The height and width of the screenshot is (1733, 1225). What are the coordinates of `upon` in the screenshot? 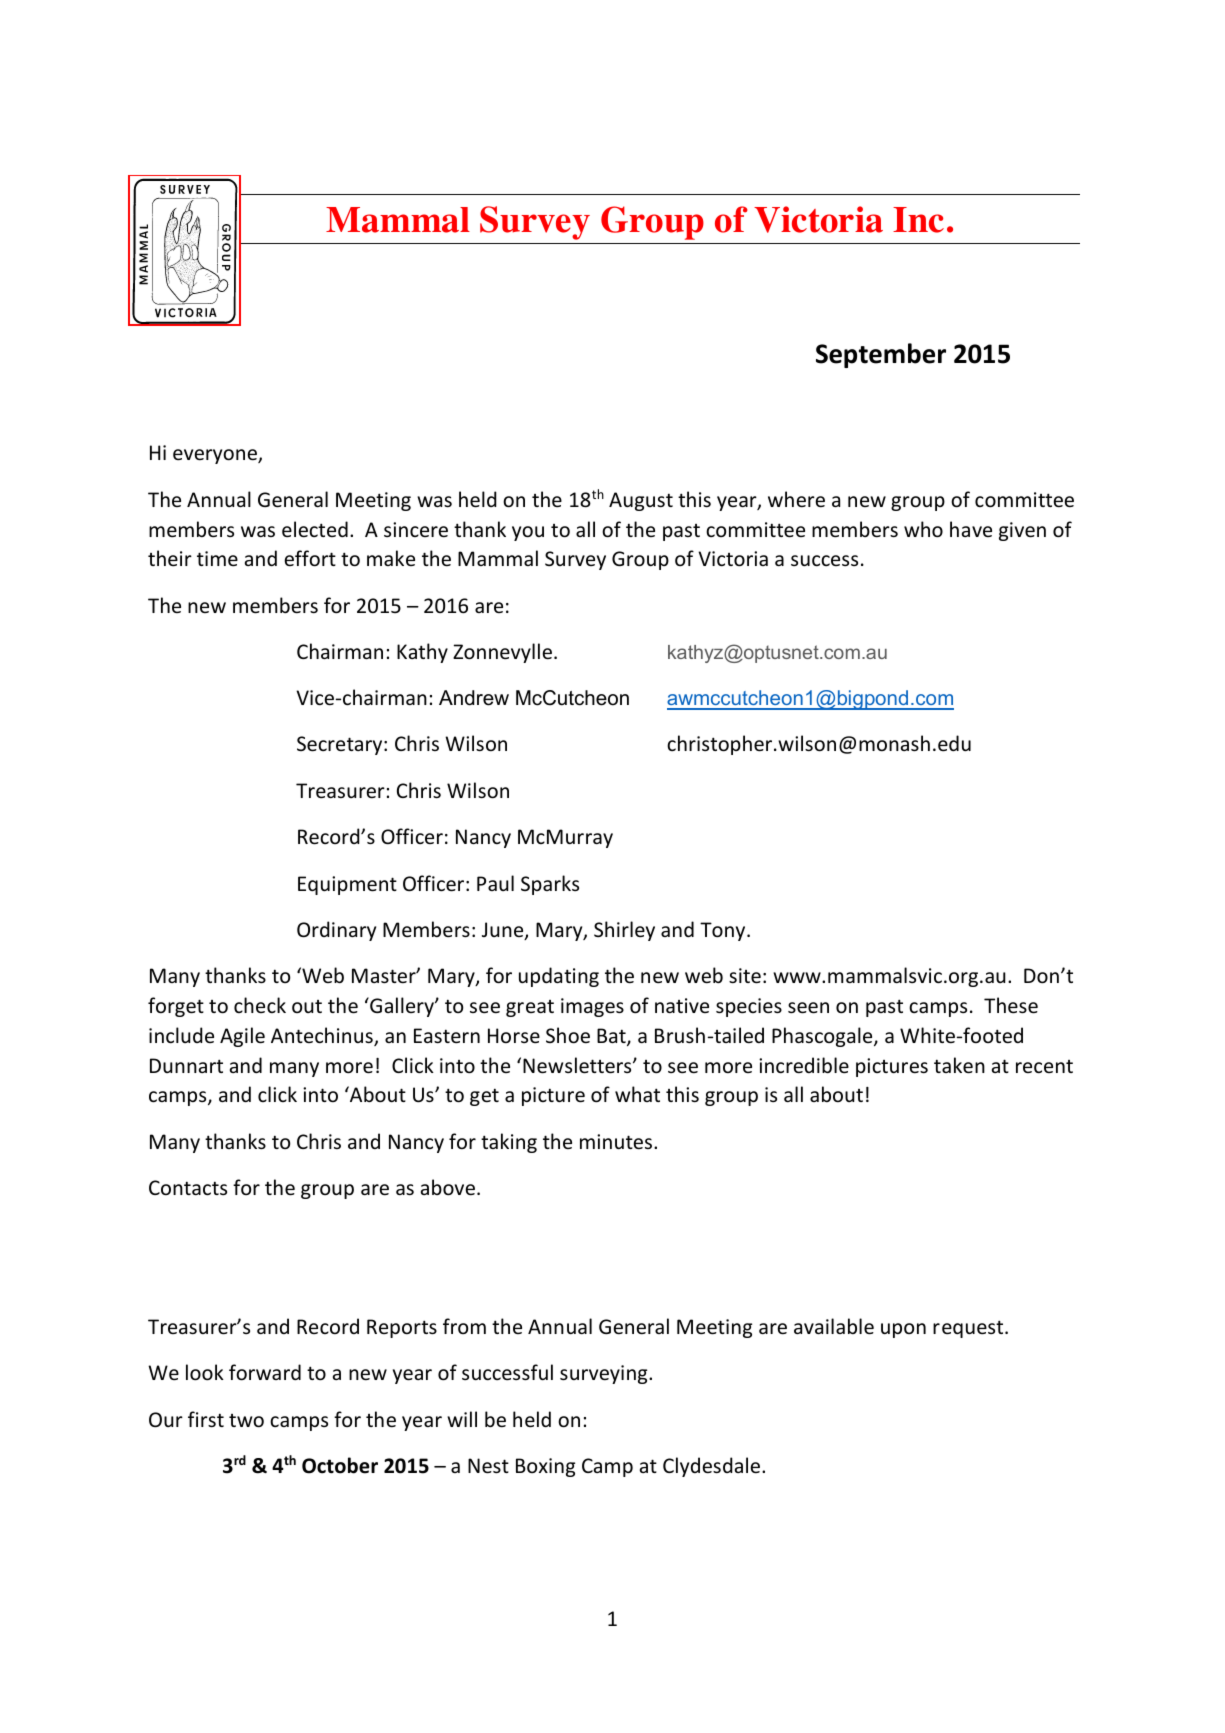 It's located at (903, 1330).
